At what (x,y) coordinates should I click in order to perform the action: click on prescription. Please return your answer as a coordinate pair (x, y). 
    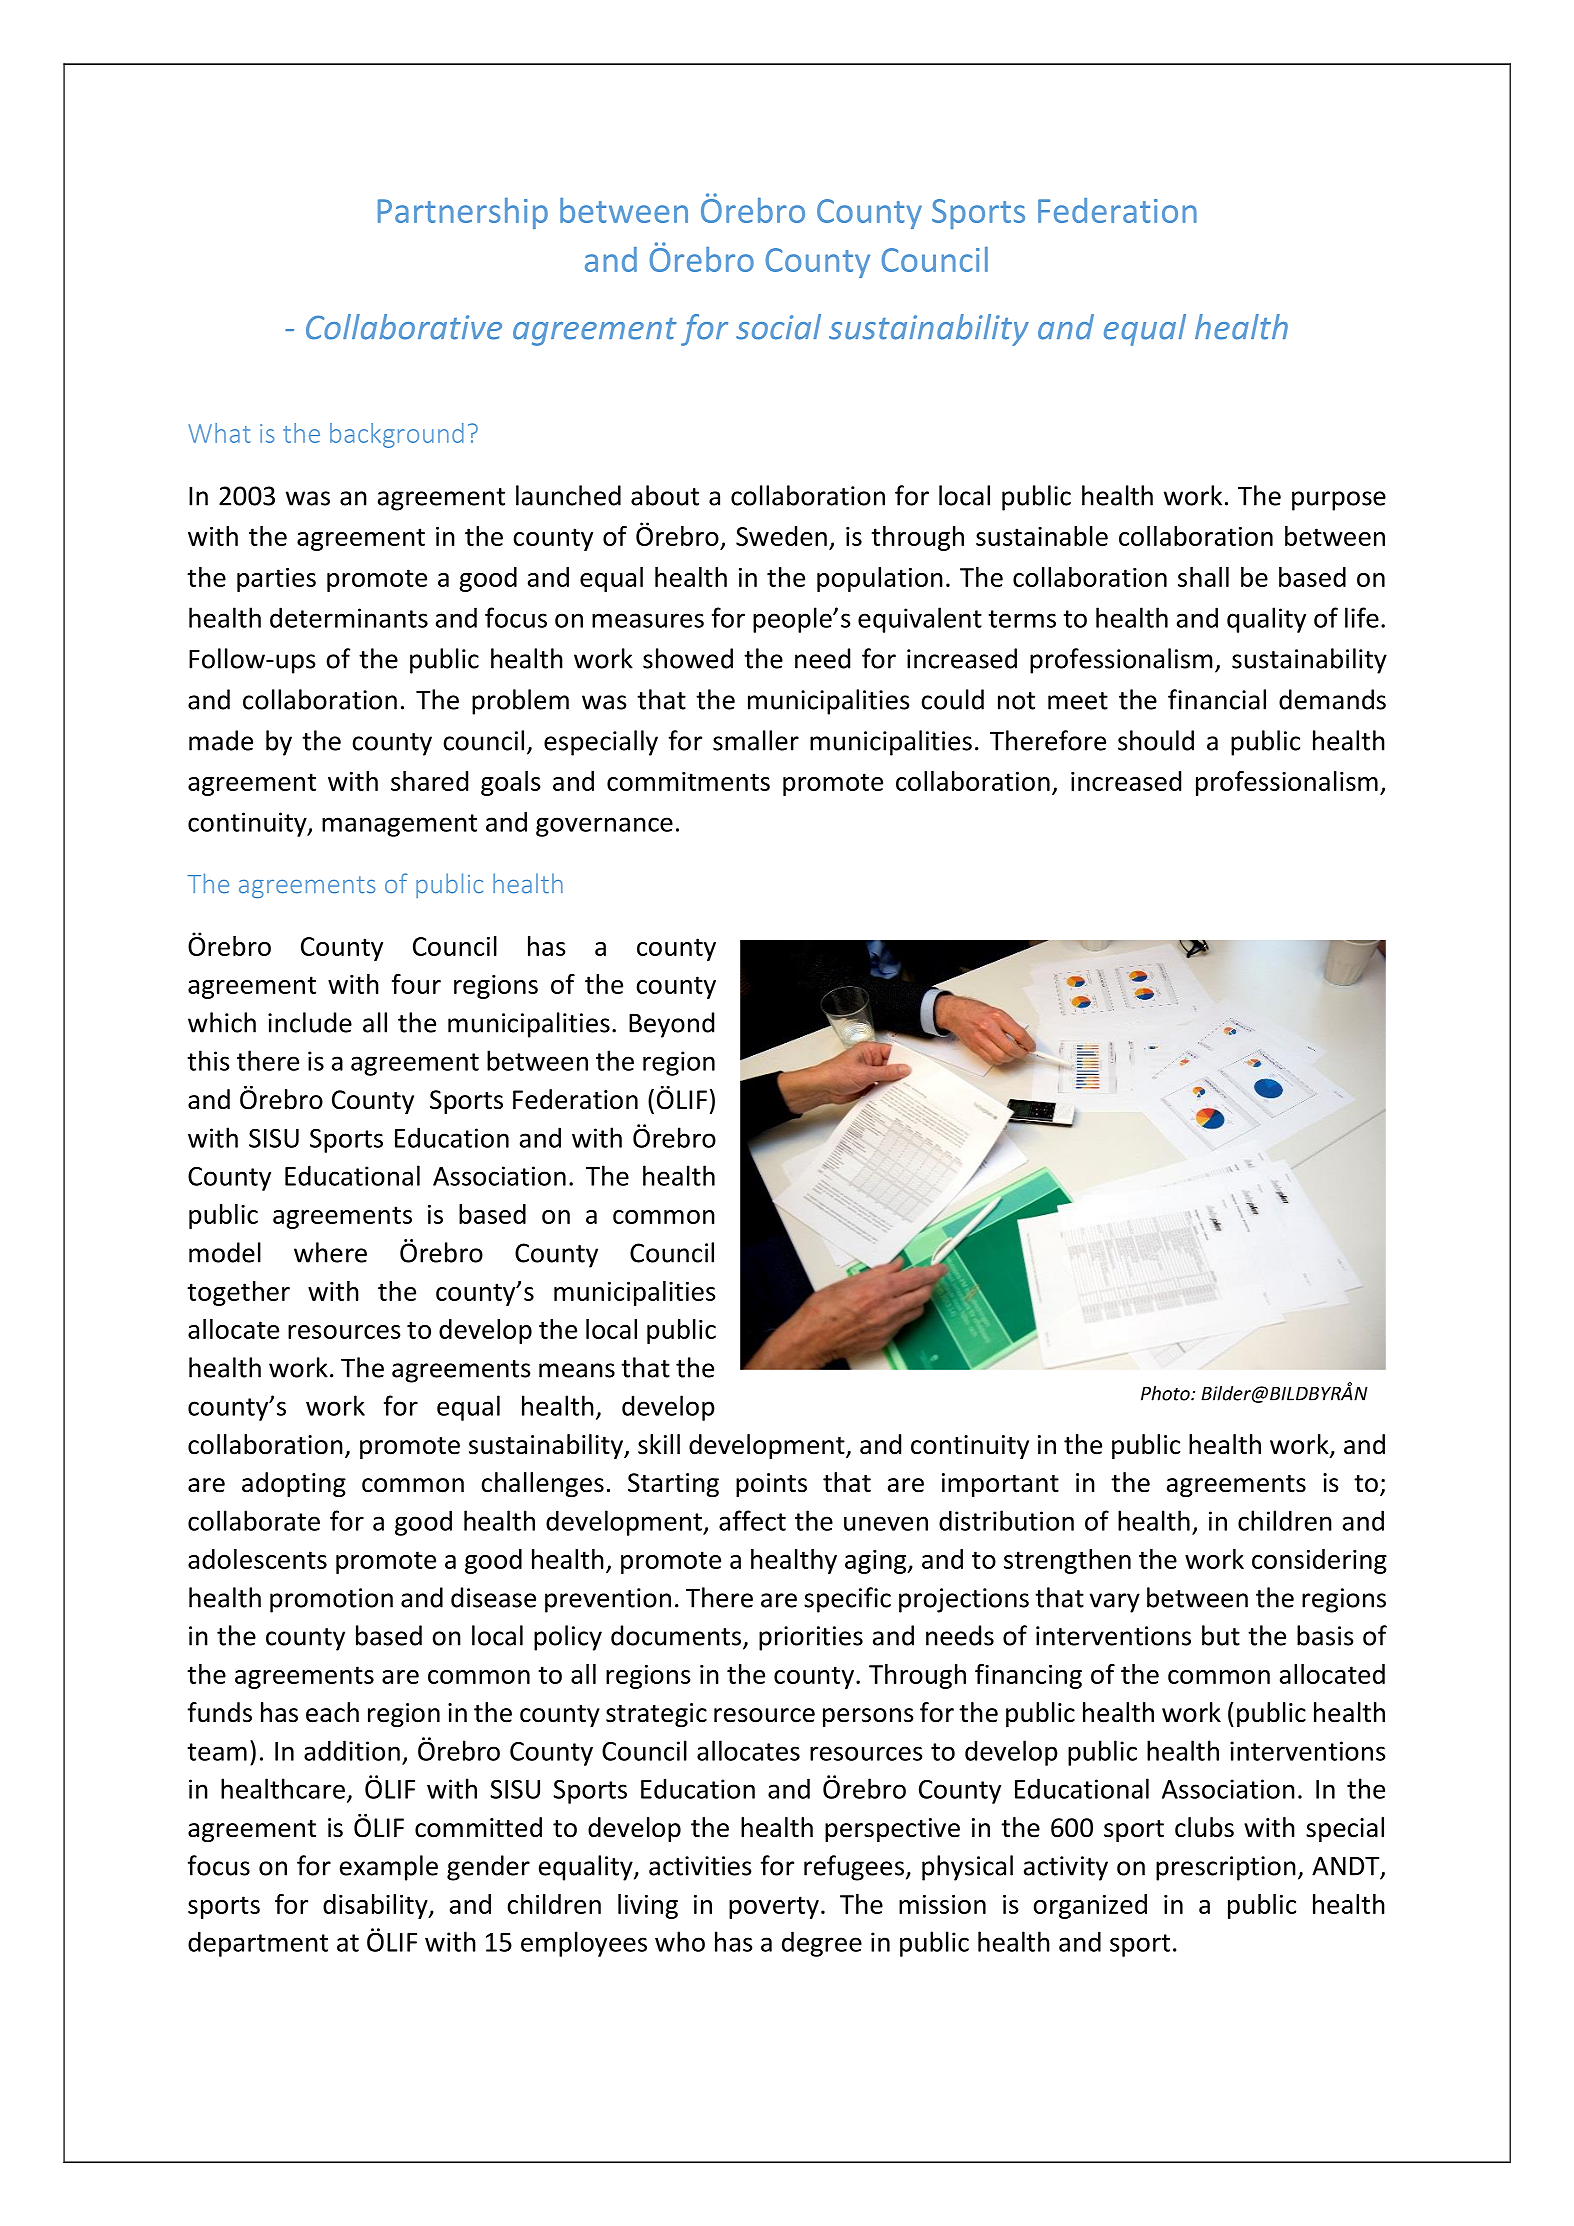
    Looking at the image, I should click on (1226, 1868).
